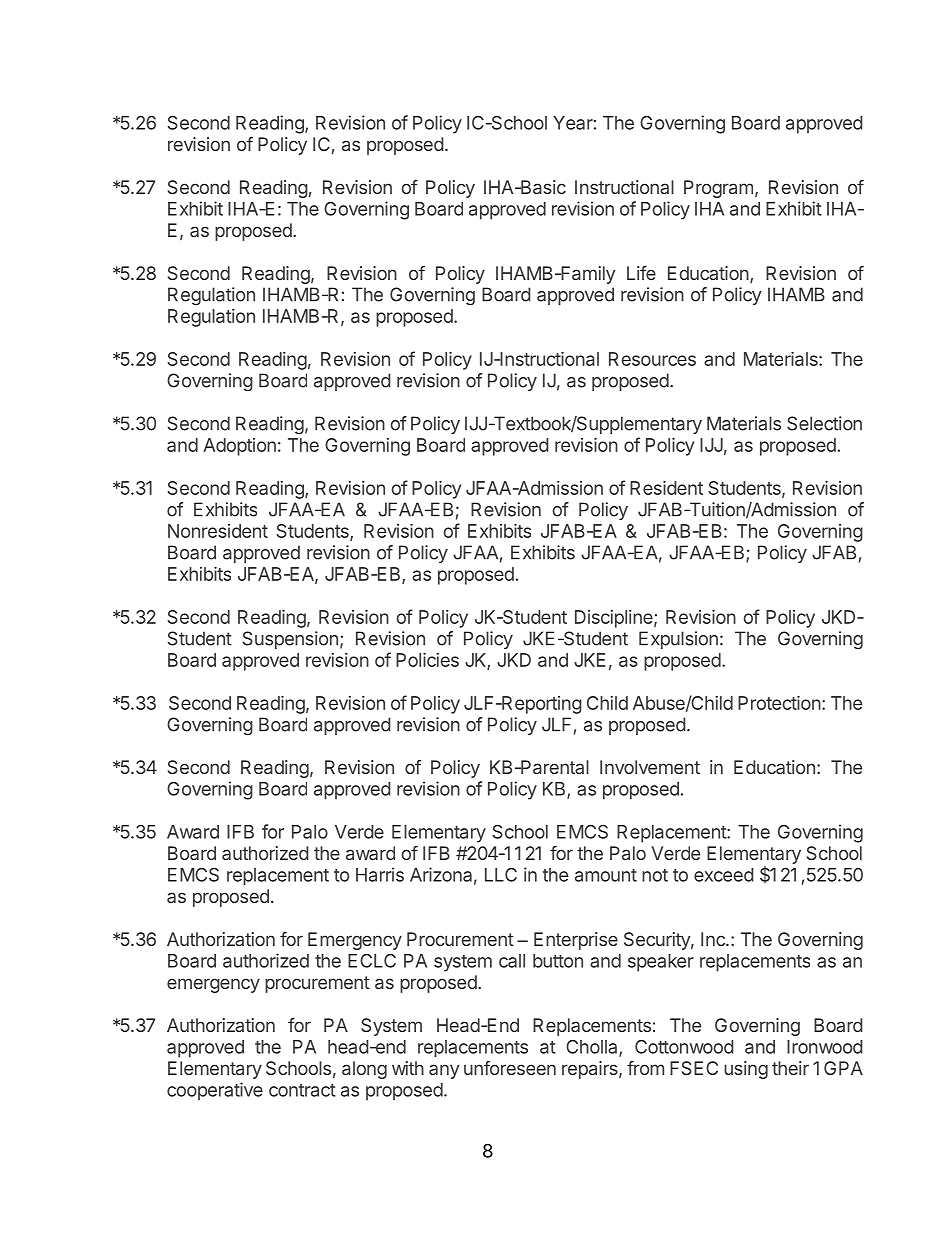 The width and height of the document is (952, 1233). I want to click on Adoption, so click(239, 447).
